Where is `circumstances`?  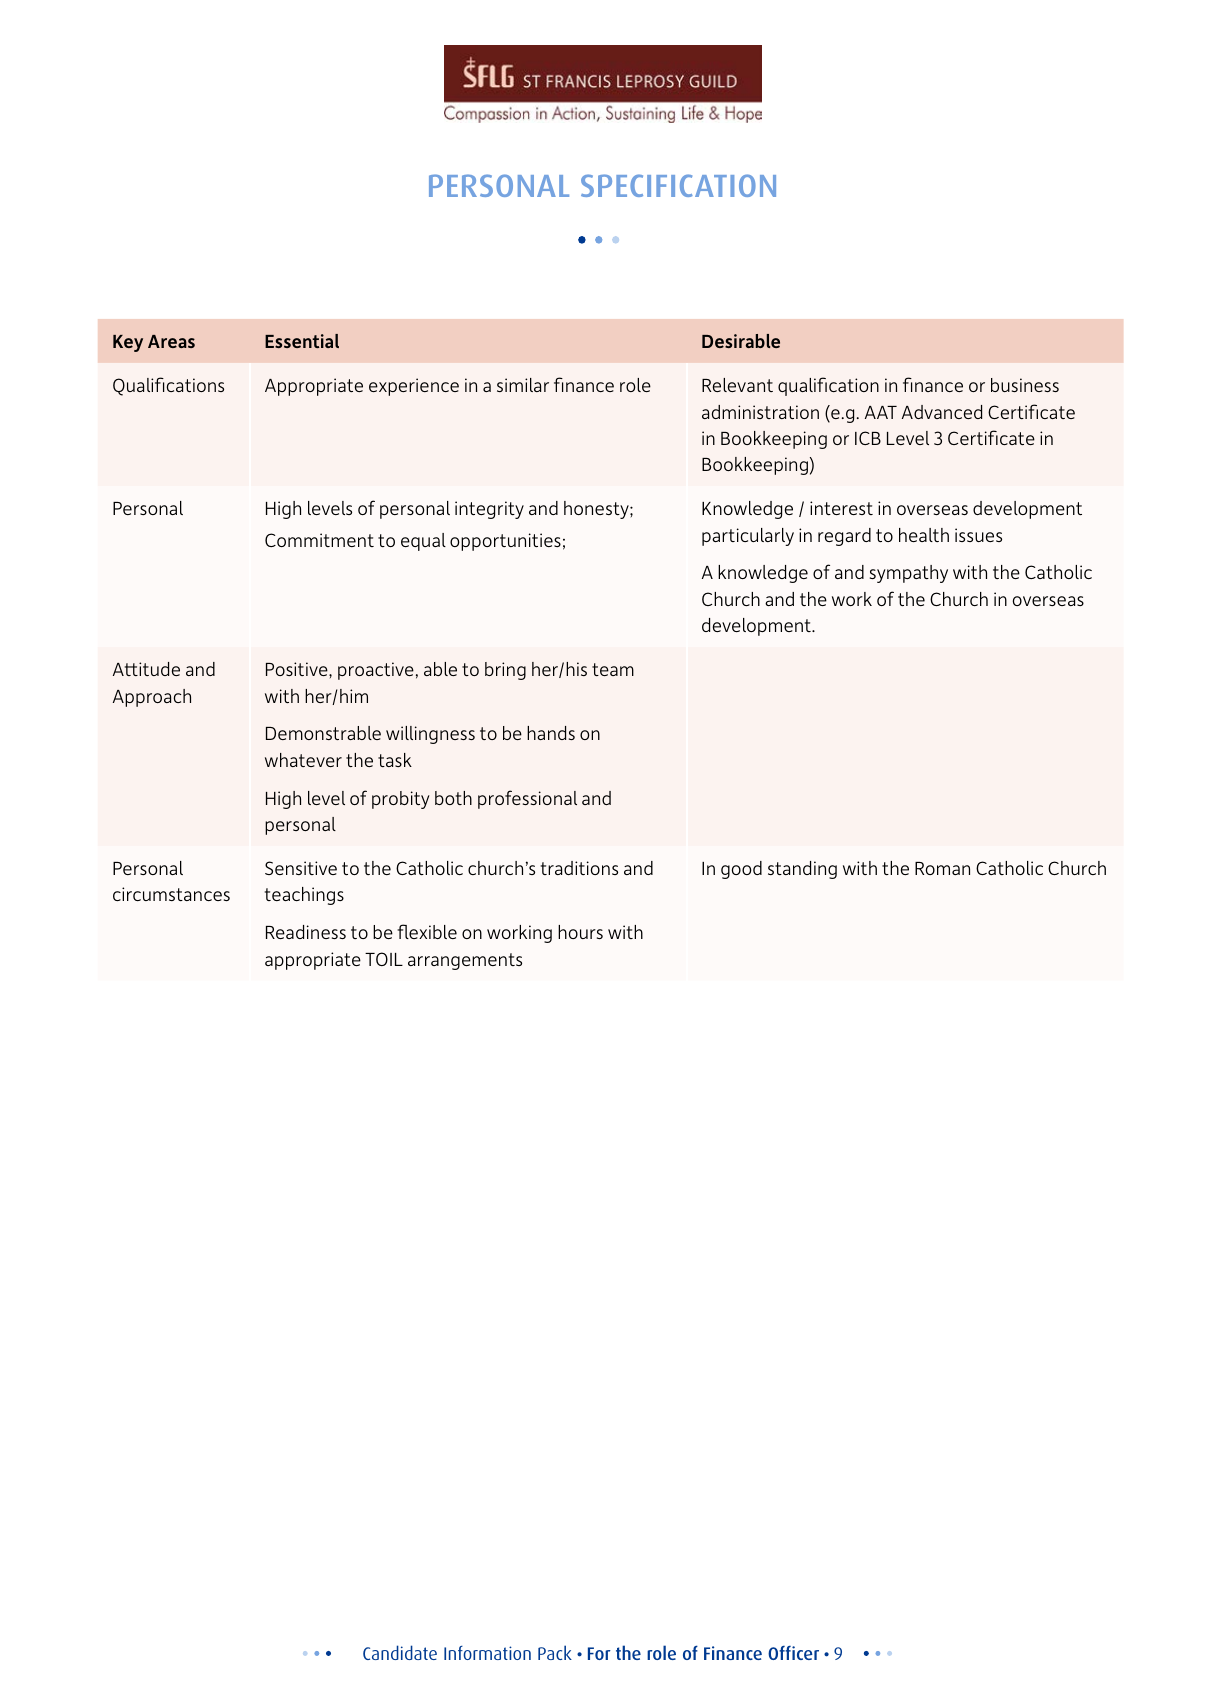
circumstances is located at coordinates (171, 894).
